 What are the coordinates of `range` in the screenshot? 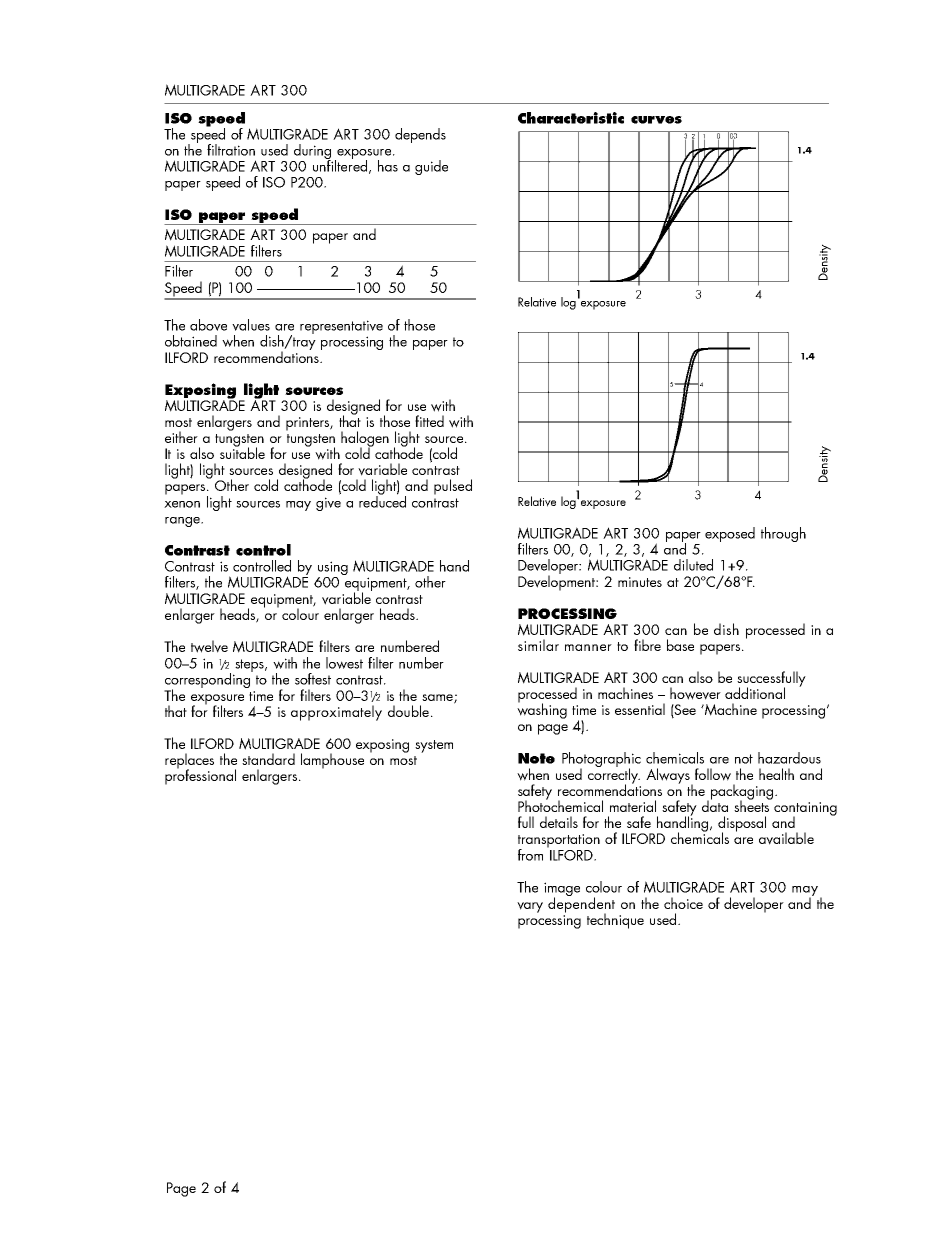 It's located at (183, 522).
